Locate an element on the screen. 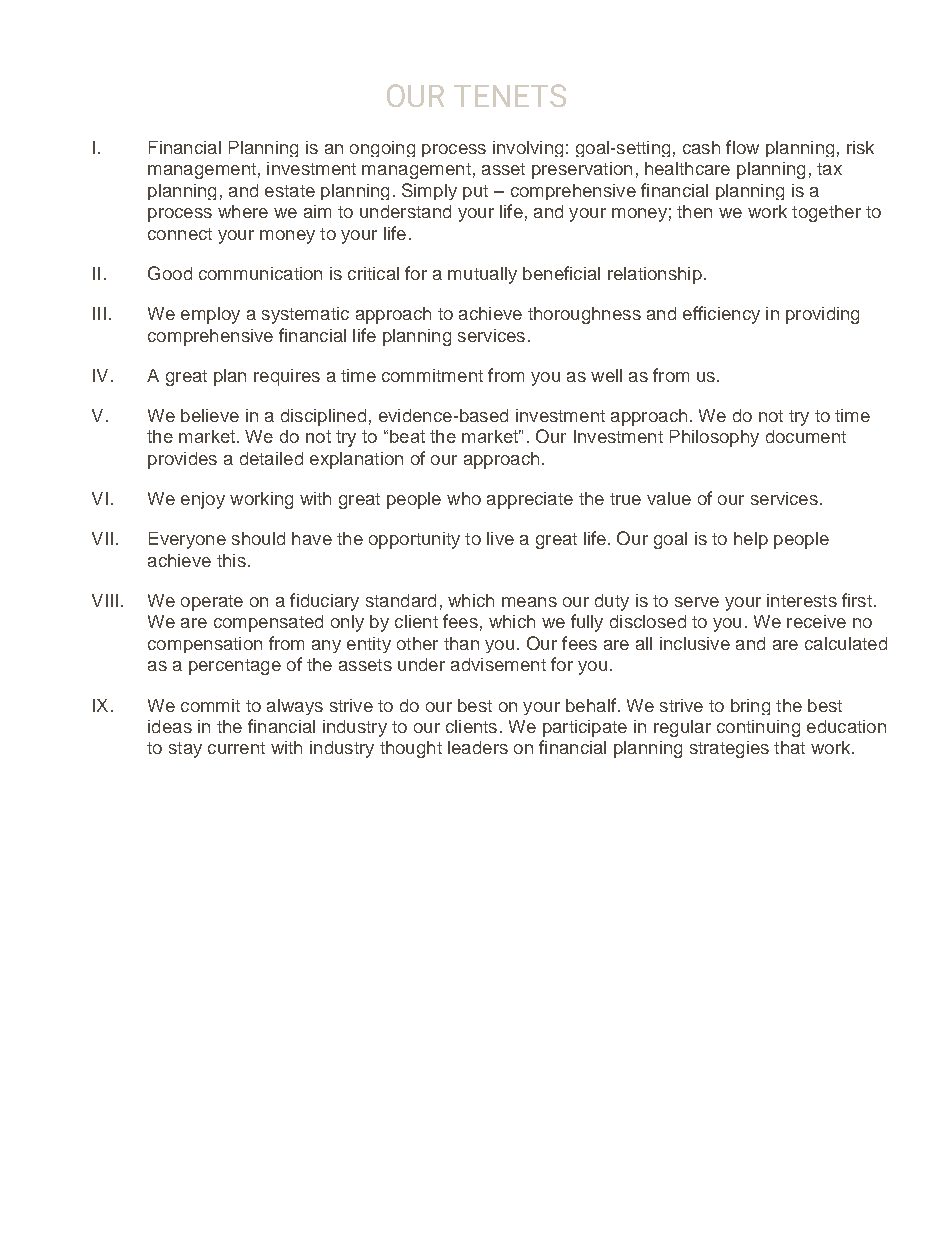 The image size is (952, 1233). relationship is located at coordinates (655, 275).
